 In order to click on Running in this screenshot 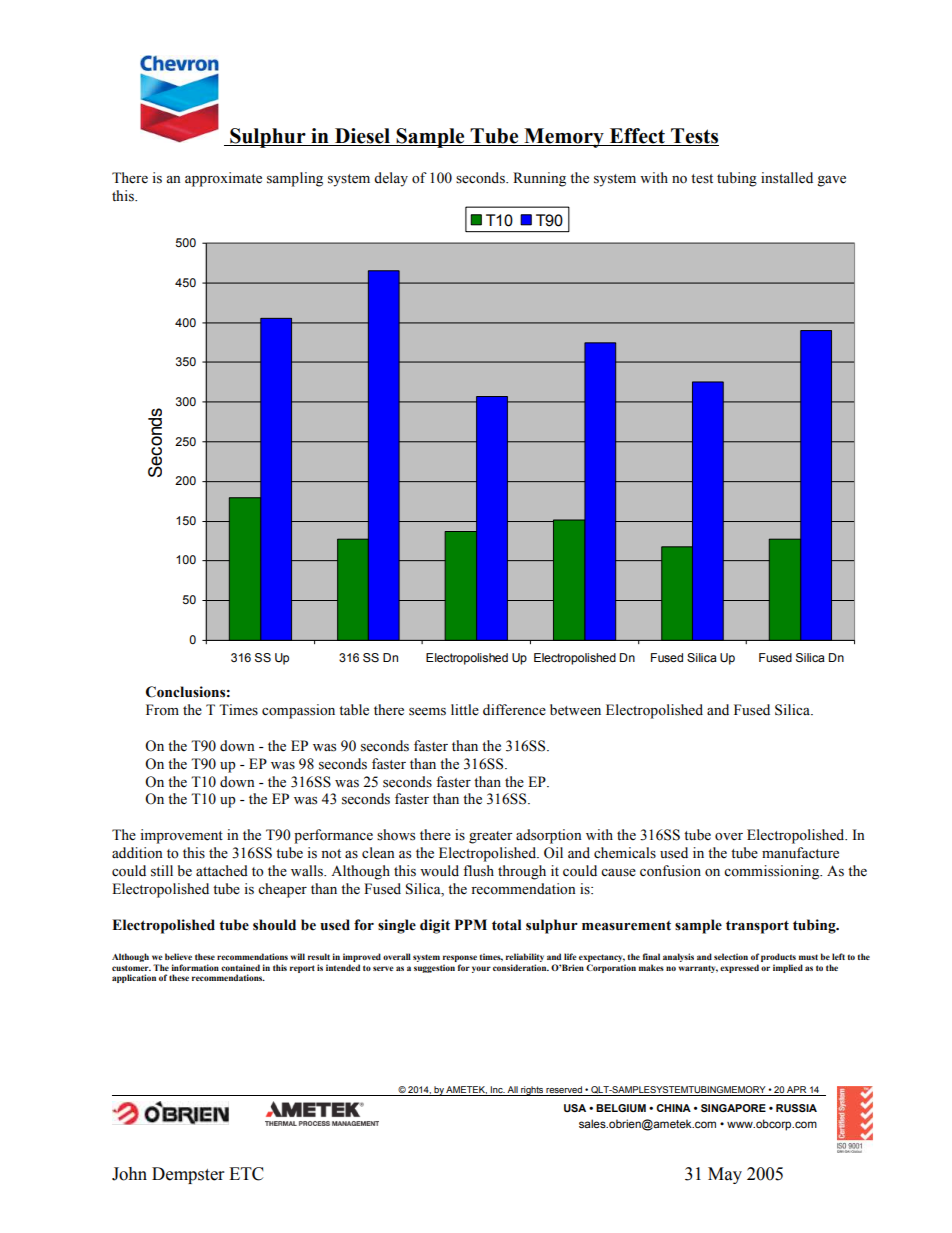, I will do `click(539, 179)`.
